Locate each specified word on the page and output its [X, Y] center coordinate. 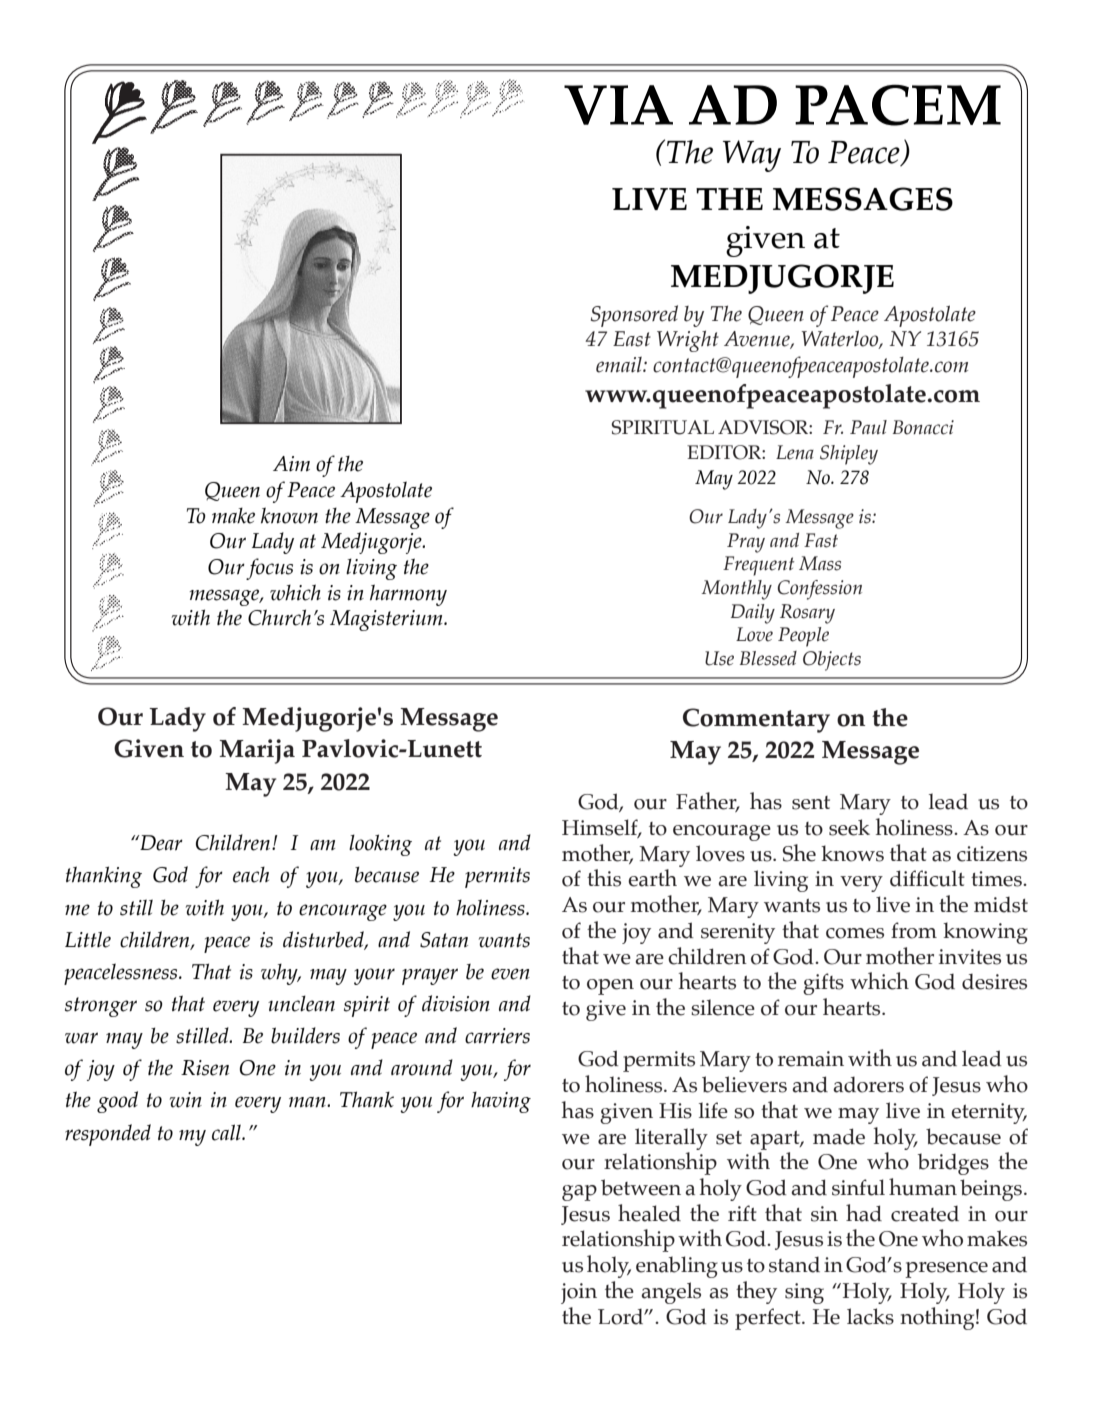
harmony [408, 595]
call [227, 1132]
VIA [618, 105]
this [604, 878]
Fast [821, 540]
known [289, 515]
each [251, 875]
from [914, 930]
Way [752, 156]
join [579, 1293]
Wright [688, 341]
